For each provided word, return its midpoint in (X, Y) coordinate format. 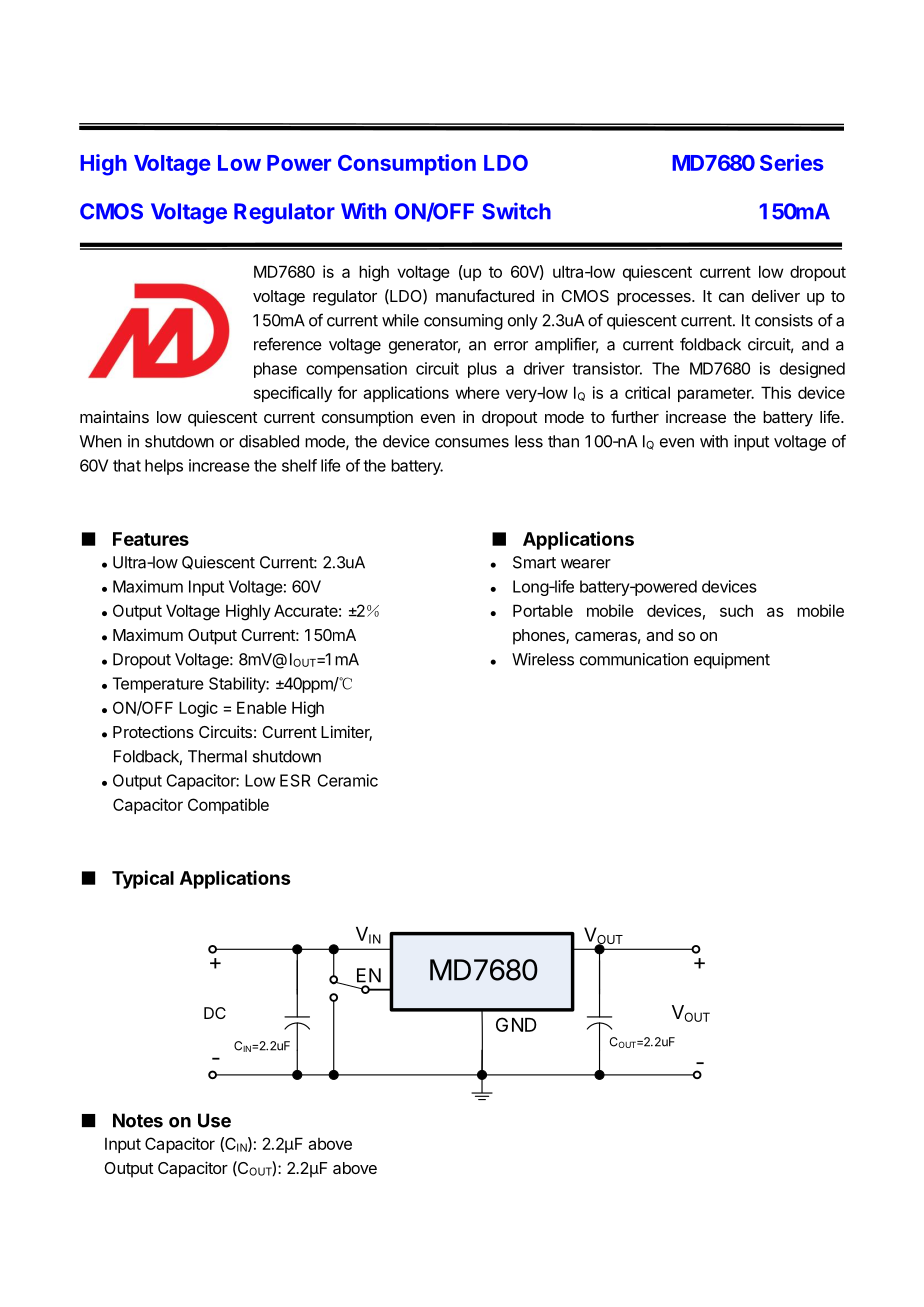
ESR (295, 780)
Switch (516, 211)
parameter (716, 394)
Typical (143, 879)
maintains (114, 416)
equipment (732, 661)
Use (214, 1120)
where (477, 392)
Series (791, 162)
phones (540, 637)
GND (516, 1024)
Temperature (158, 685)
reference (288, 344)
